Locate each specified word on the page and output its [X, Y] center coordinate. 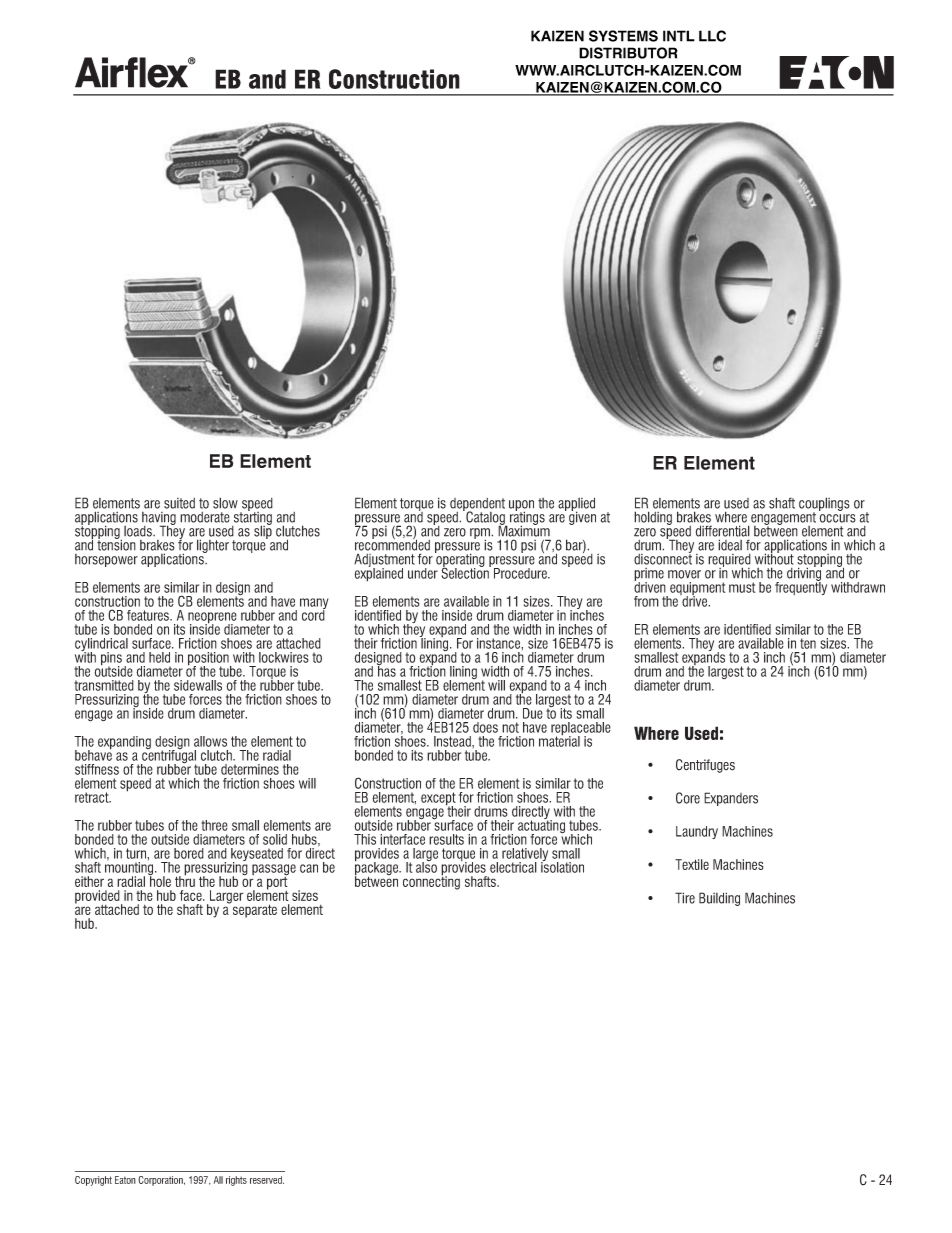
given [582, 517]
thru [185, 880]
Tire [685, 898]
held [159, 657]
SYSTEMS [623, 36]
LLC [712, 36]
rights [236, 1181]
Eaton [125, 1180]
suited [179, 503]
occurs [837, 518]
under [423, 573]
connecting [431, 882]
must [742, 587]
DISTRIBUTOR [628, 53]
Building [719, 899]
